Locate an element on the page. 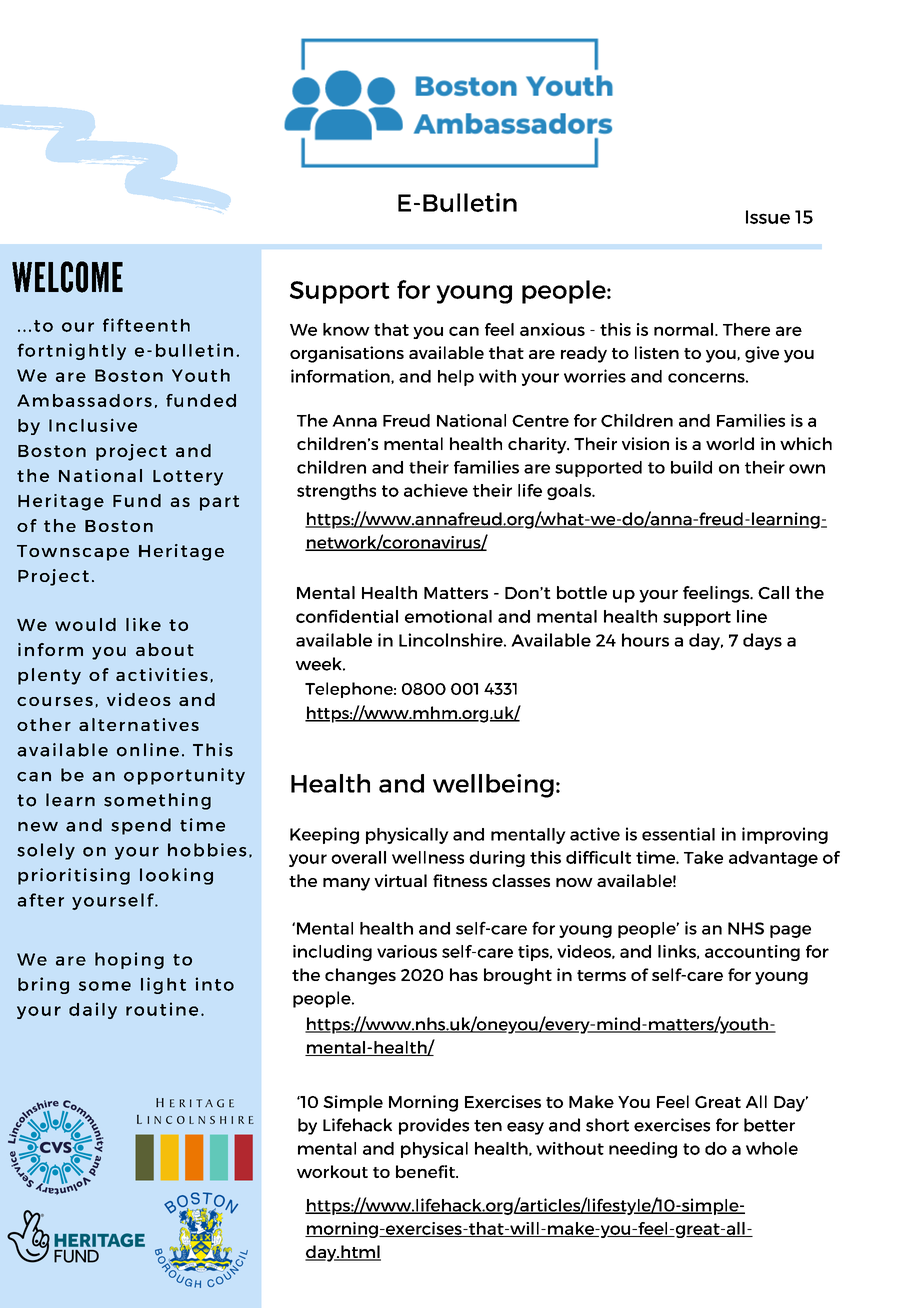  provides is located at coordinates (434, 1126).
